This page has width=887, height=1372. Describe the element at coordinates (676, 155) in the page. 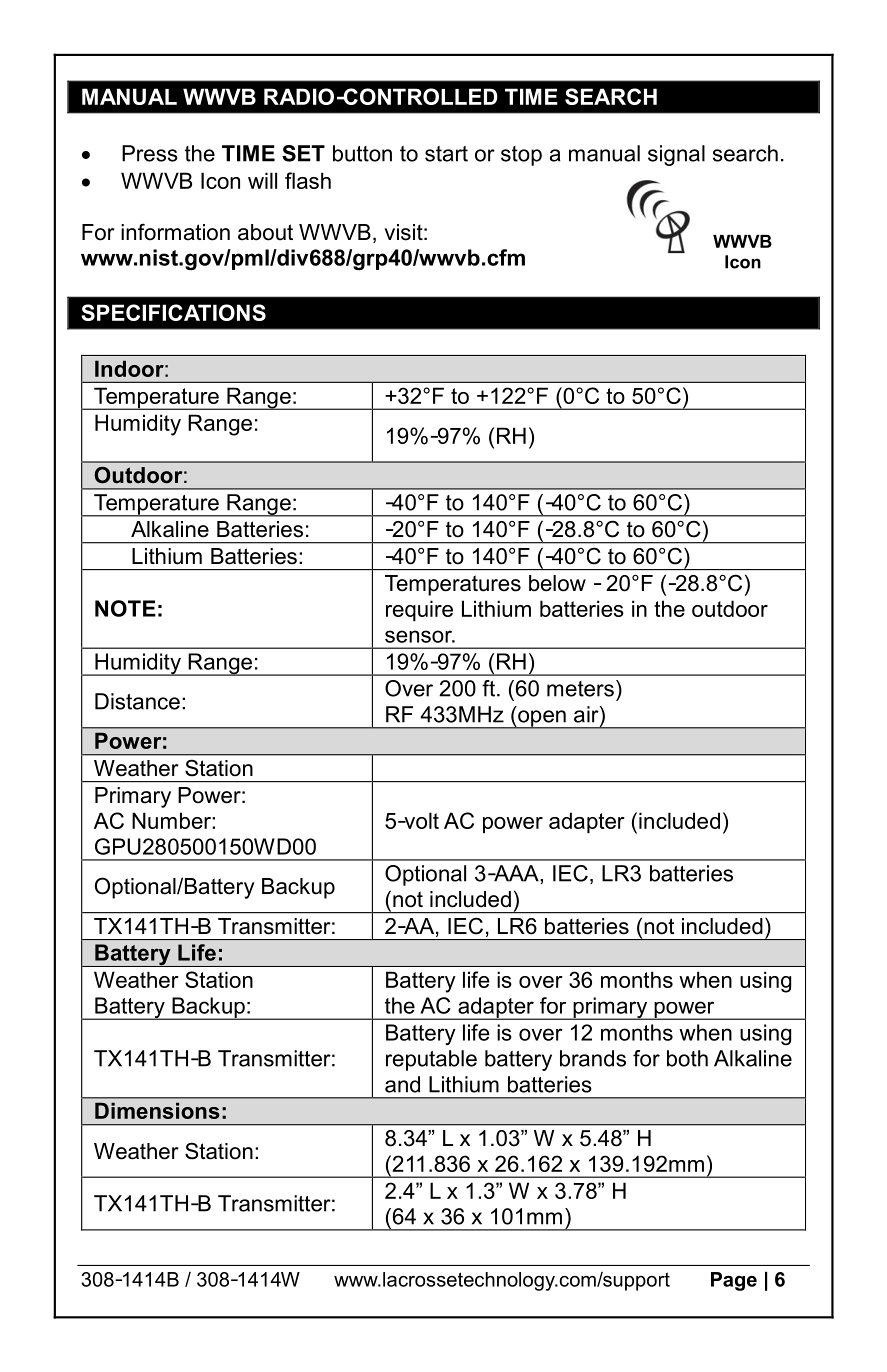

I see `signal` at that location.
